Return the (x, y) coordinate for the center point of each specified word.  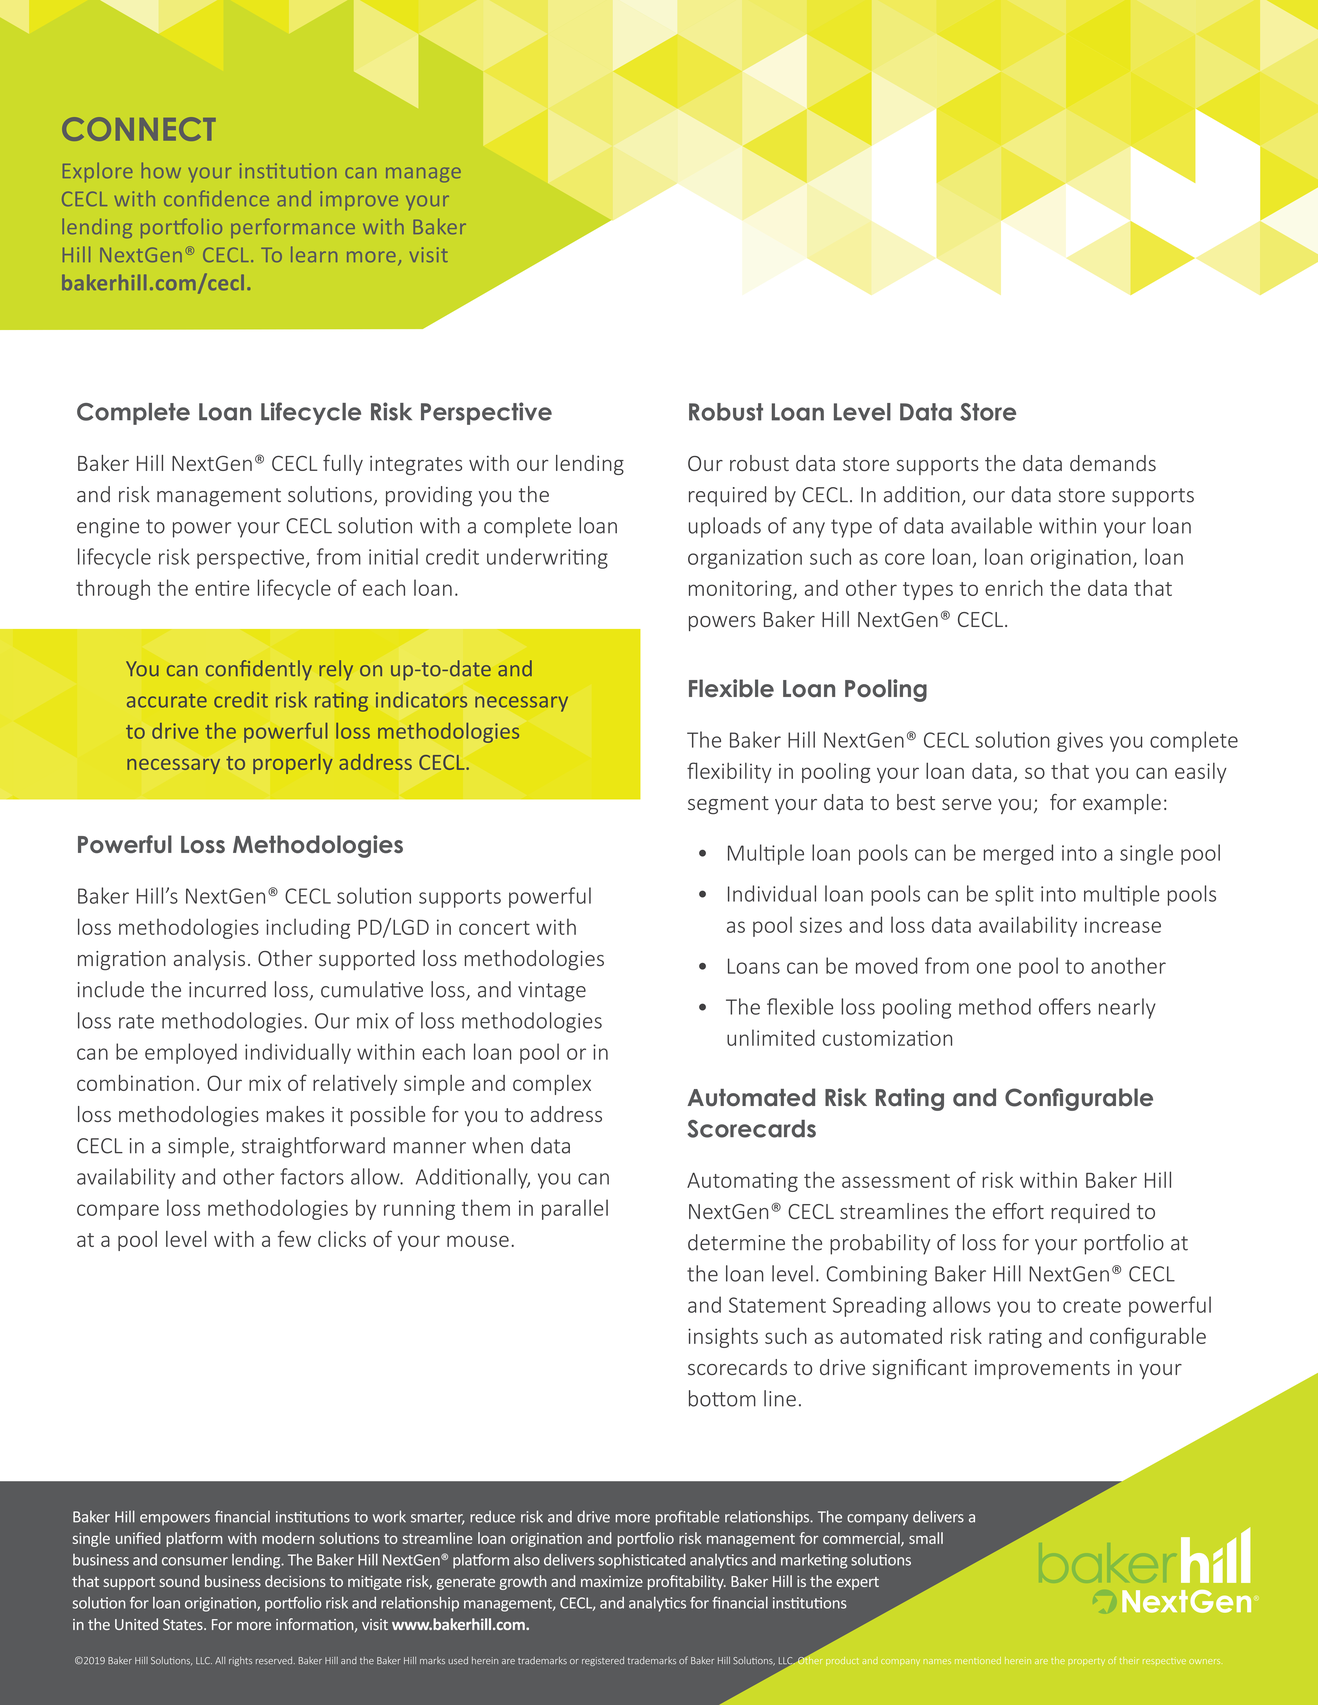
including (308, 928)
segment (728, 805)
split (1014, 895)
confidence (216, 198)
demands (1113, 463)
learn (314, 254)
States (184, 1624)
